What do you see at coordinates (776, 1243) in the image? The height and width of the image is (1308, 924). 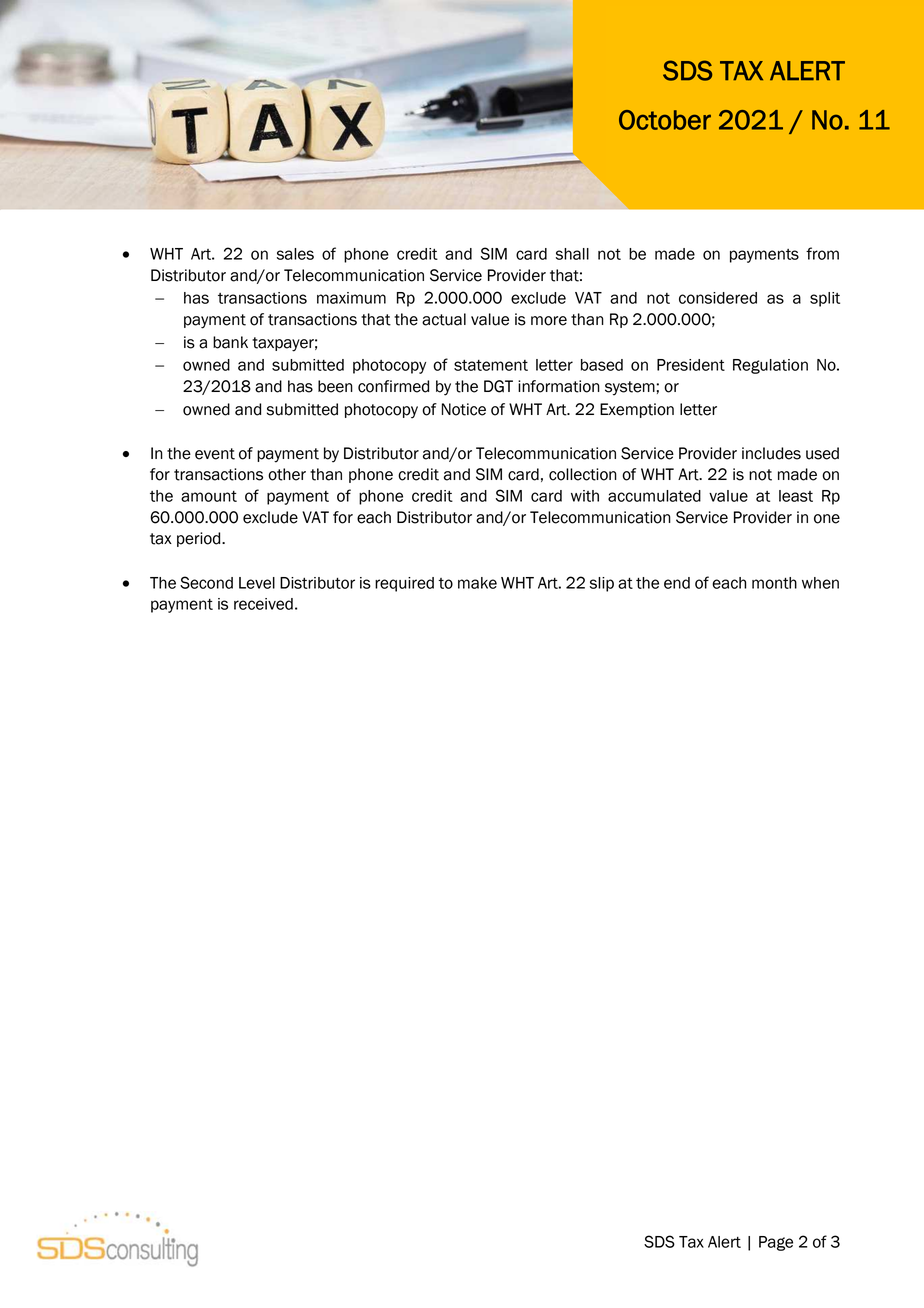 I see `Page` at bounding box center [776, 1243].
